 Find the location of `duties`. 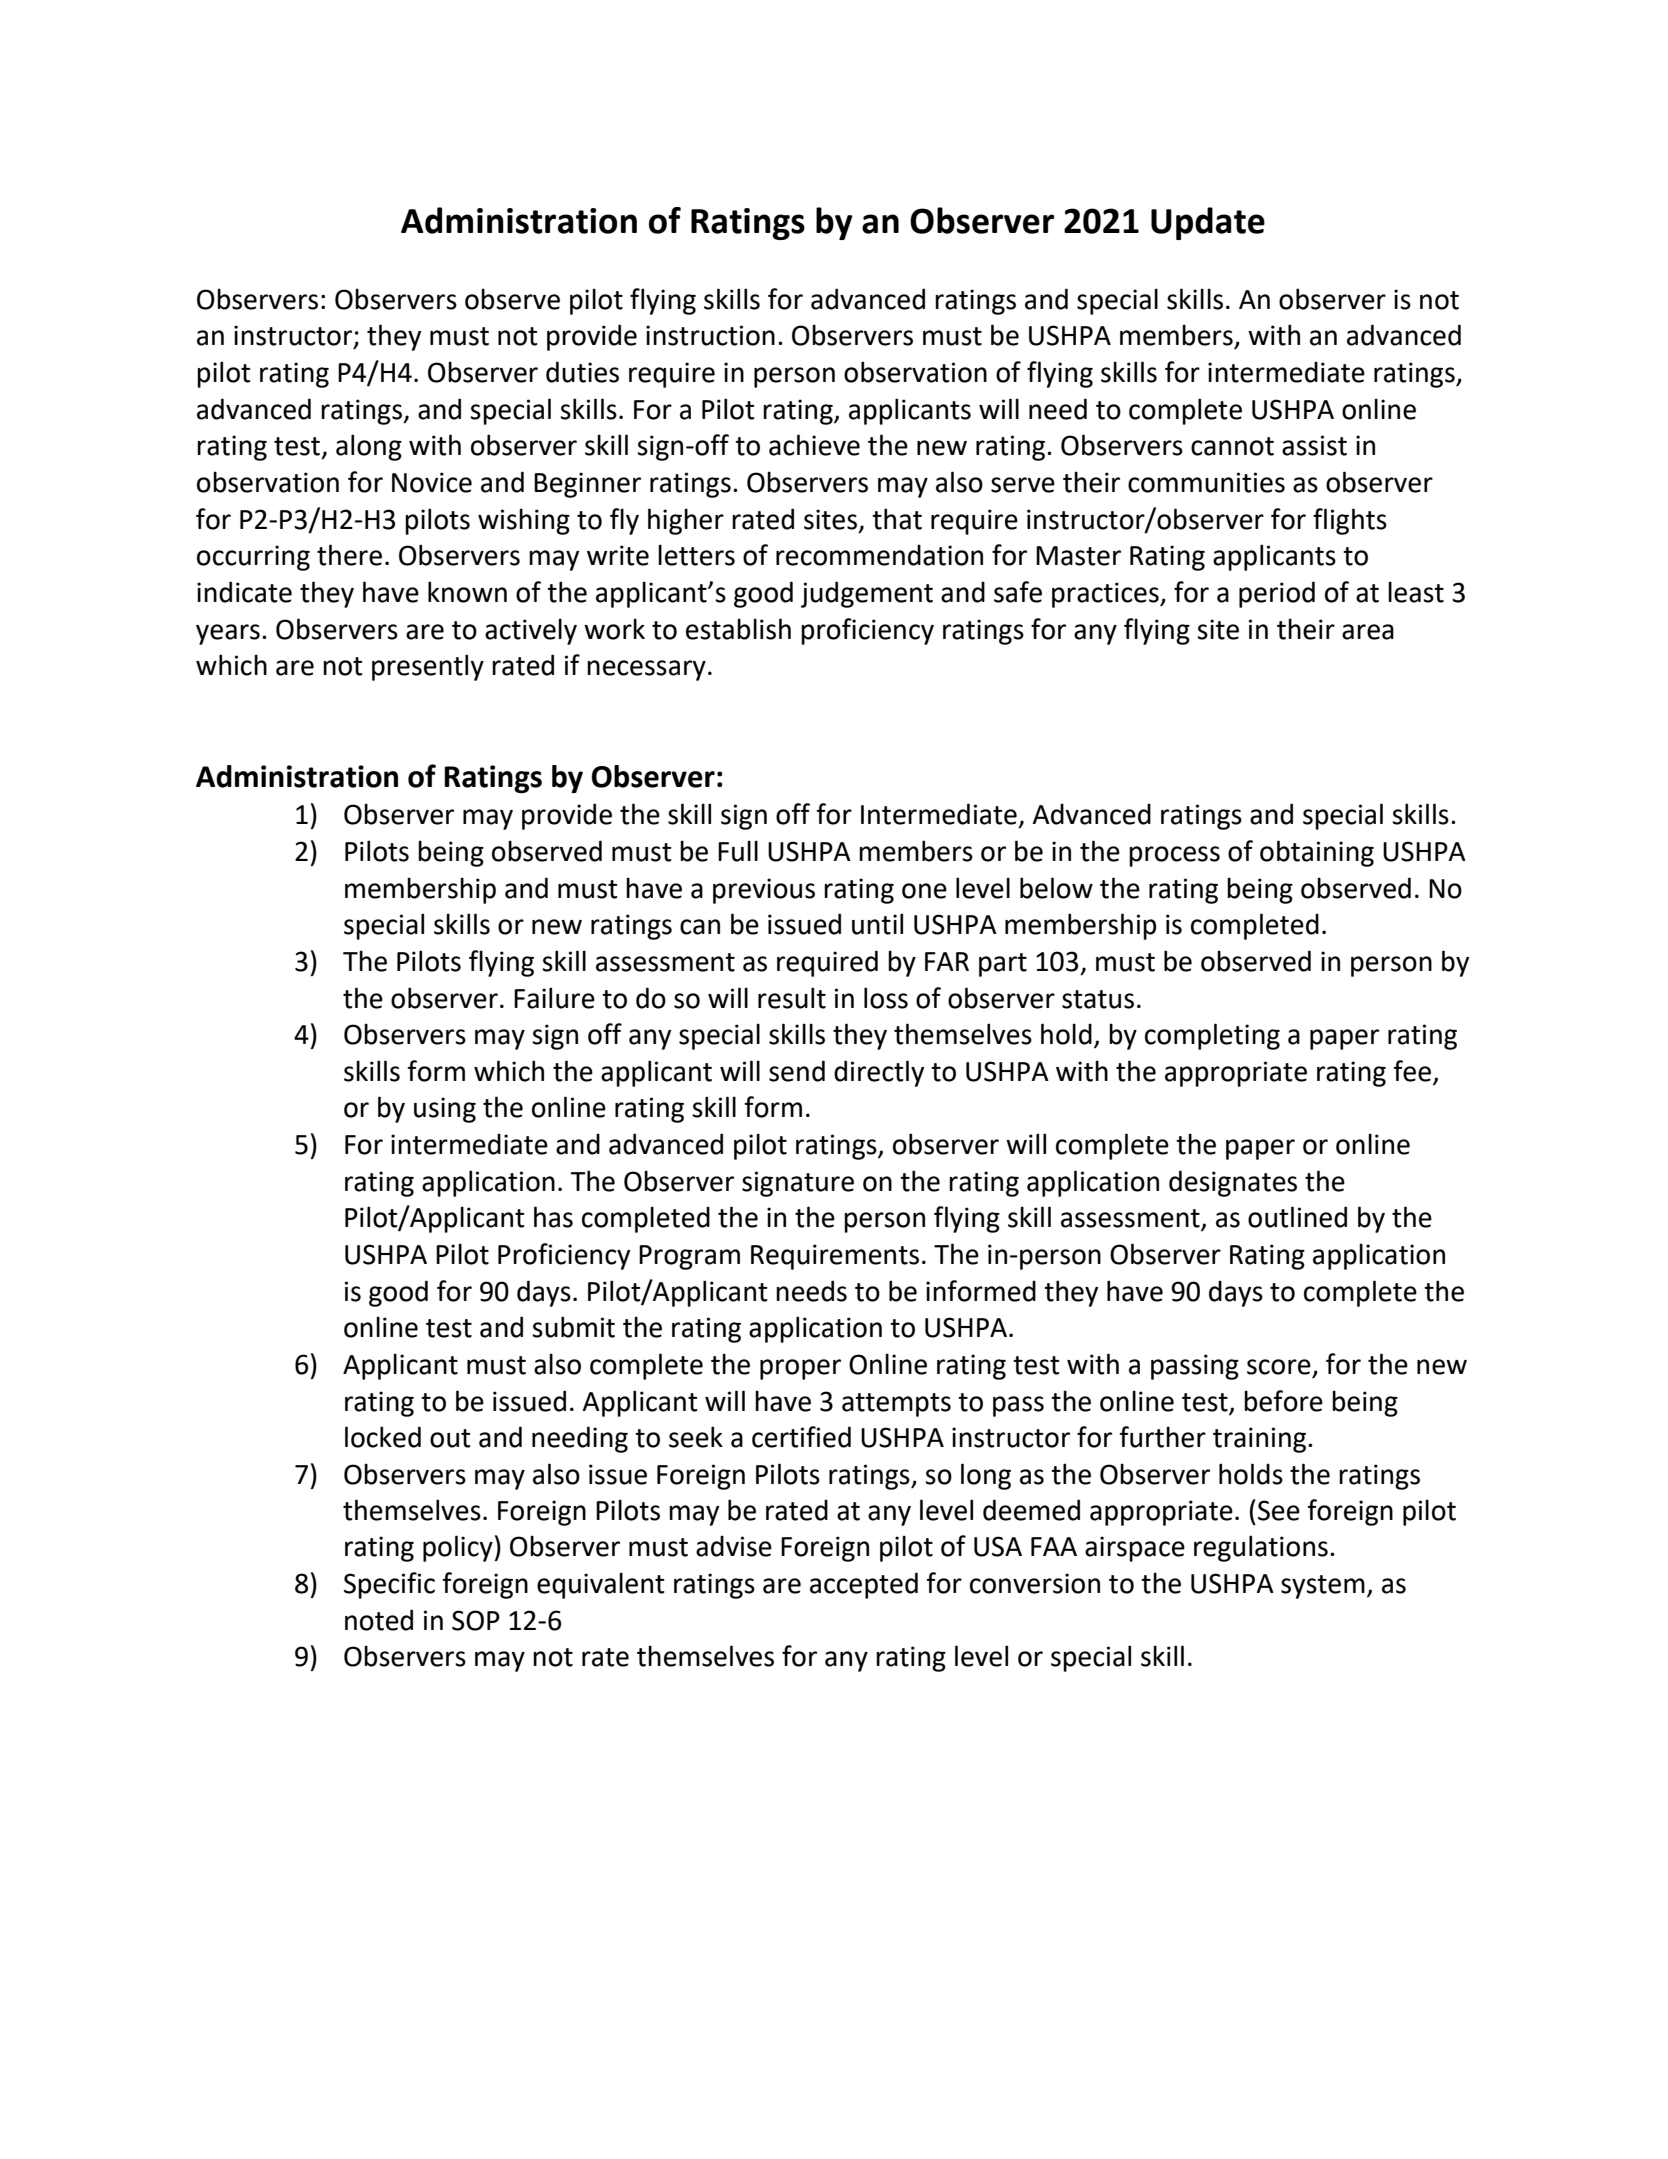

duties is located at coordinates (582, 372).
